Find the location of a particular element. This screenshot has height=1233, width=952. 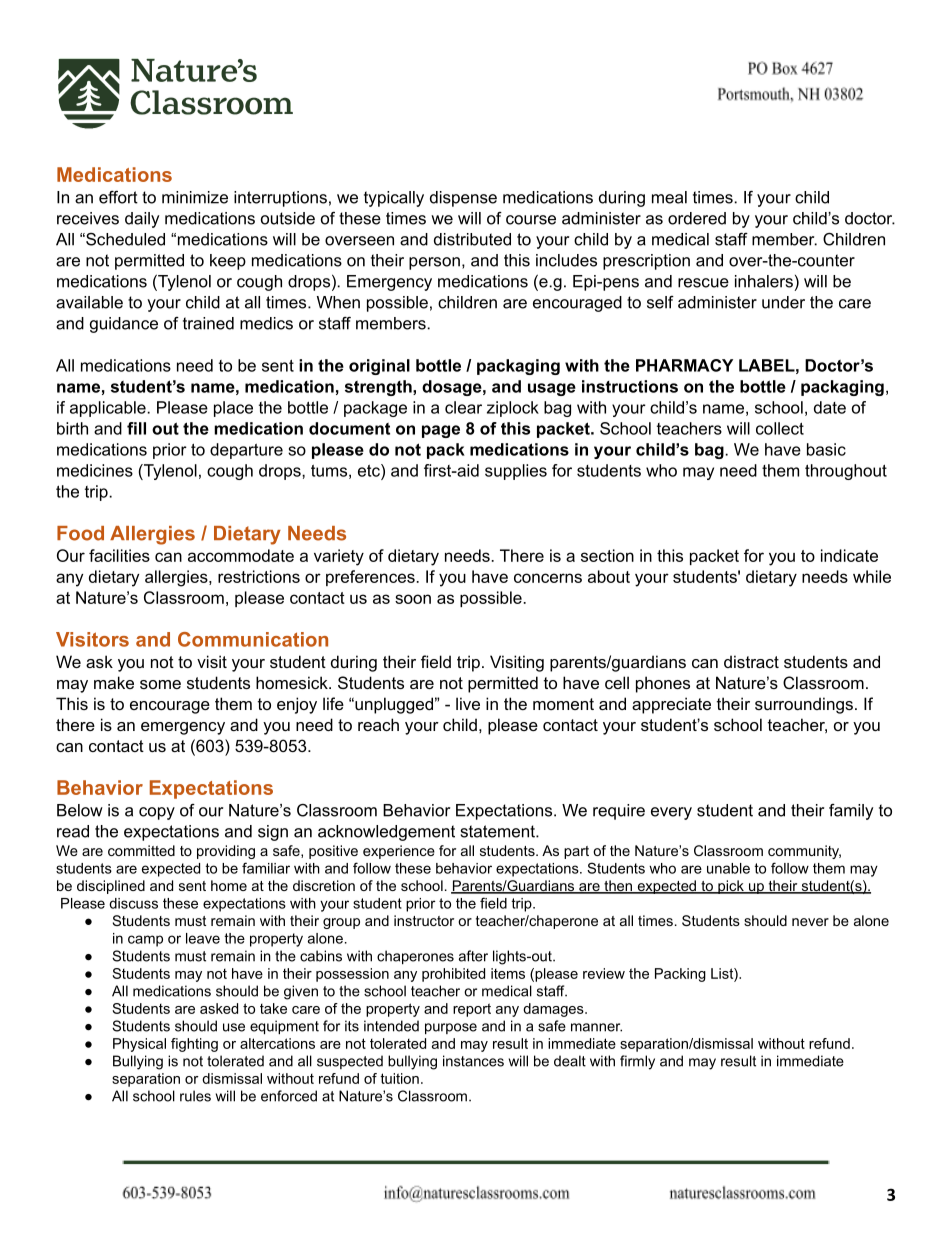

copy is located at coordinates (157, 813).
